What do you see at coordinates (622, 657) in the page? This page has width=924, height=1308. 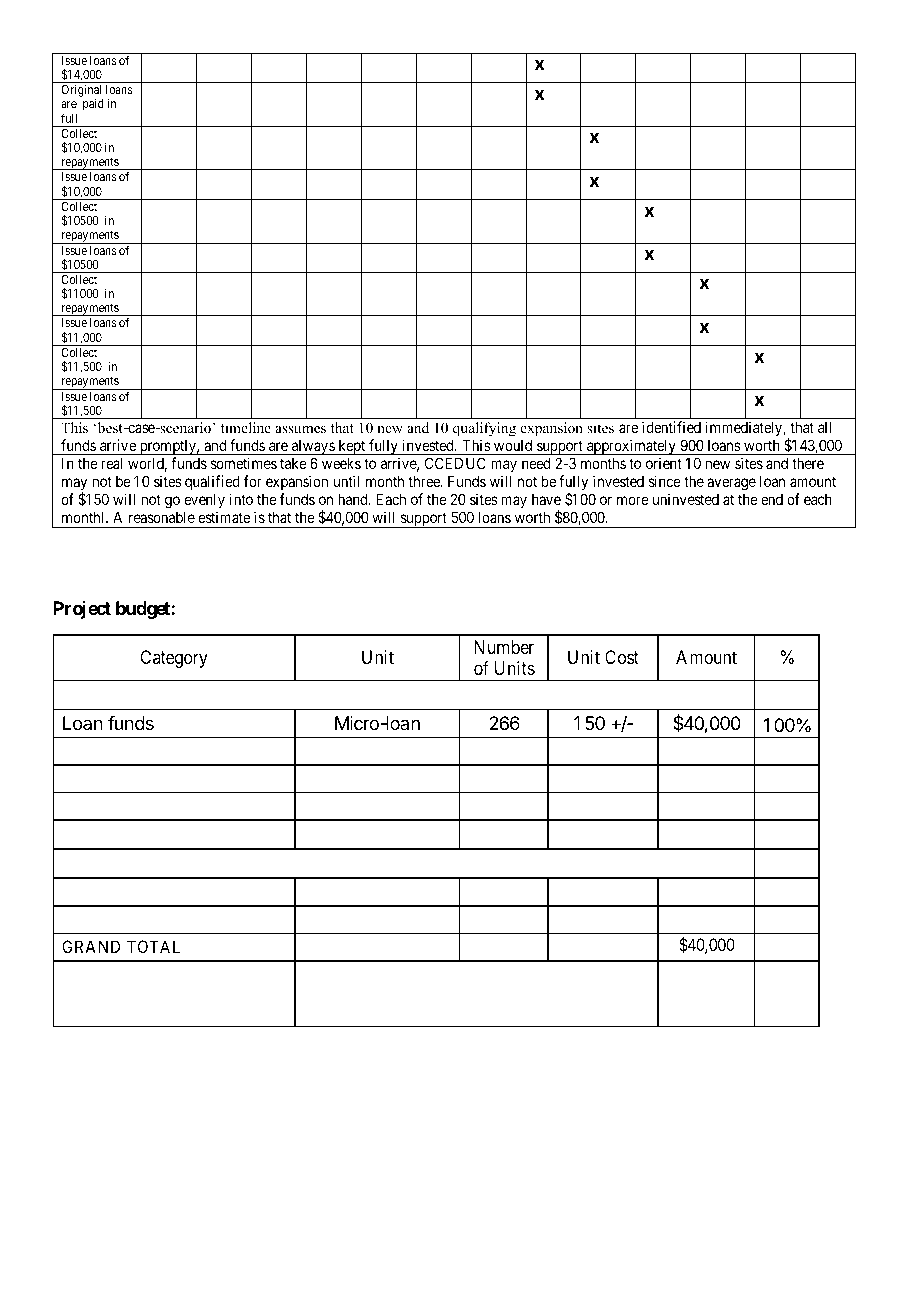 I see `Cost` at bounding box center [622, 657].
